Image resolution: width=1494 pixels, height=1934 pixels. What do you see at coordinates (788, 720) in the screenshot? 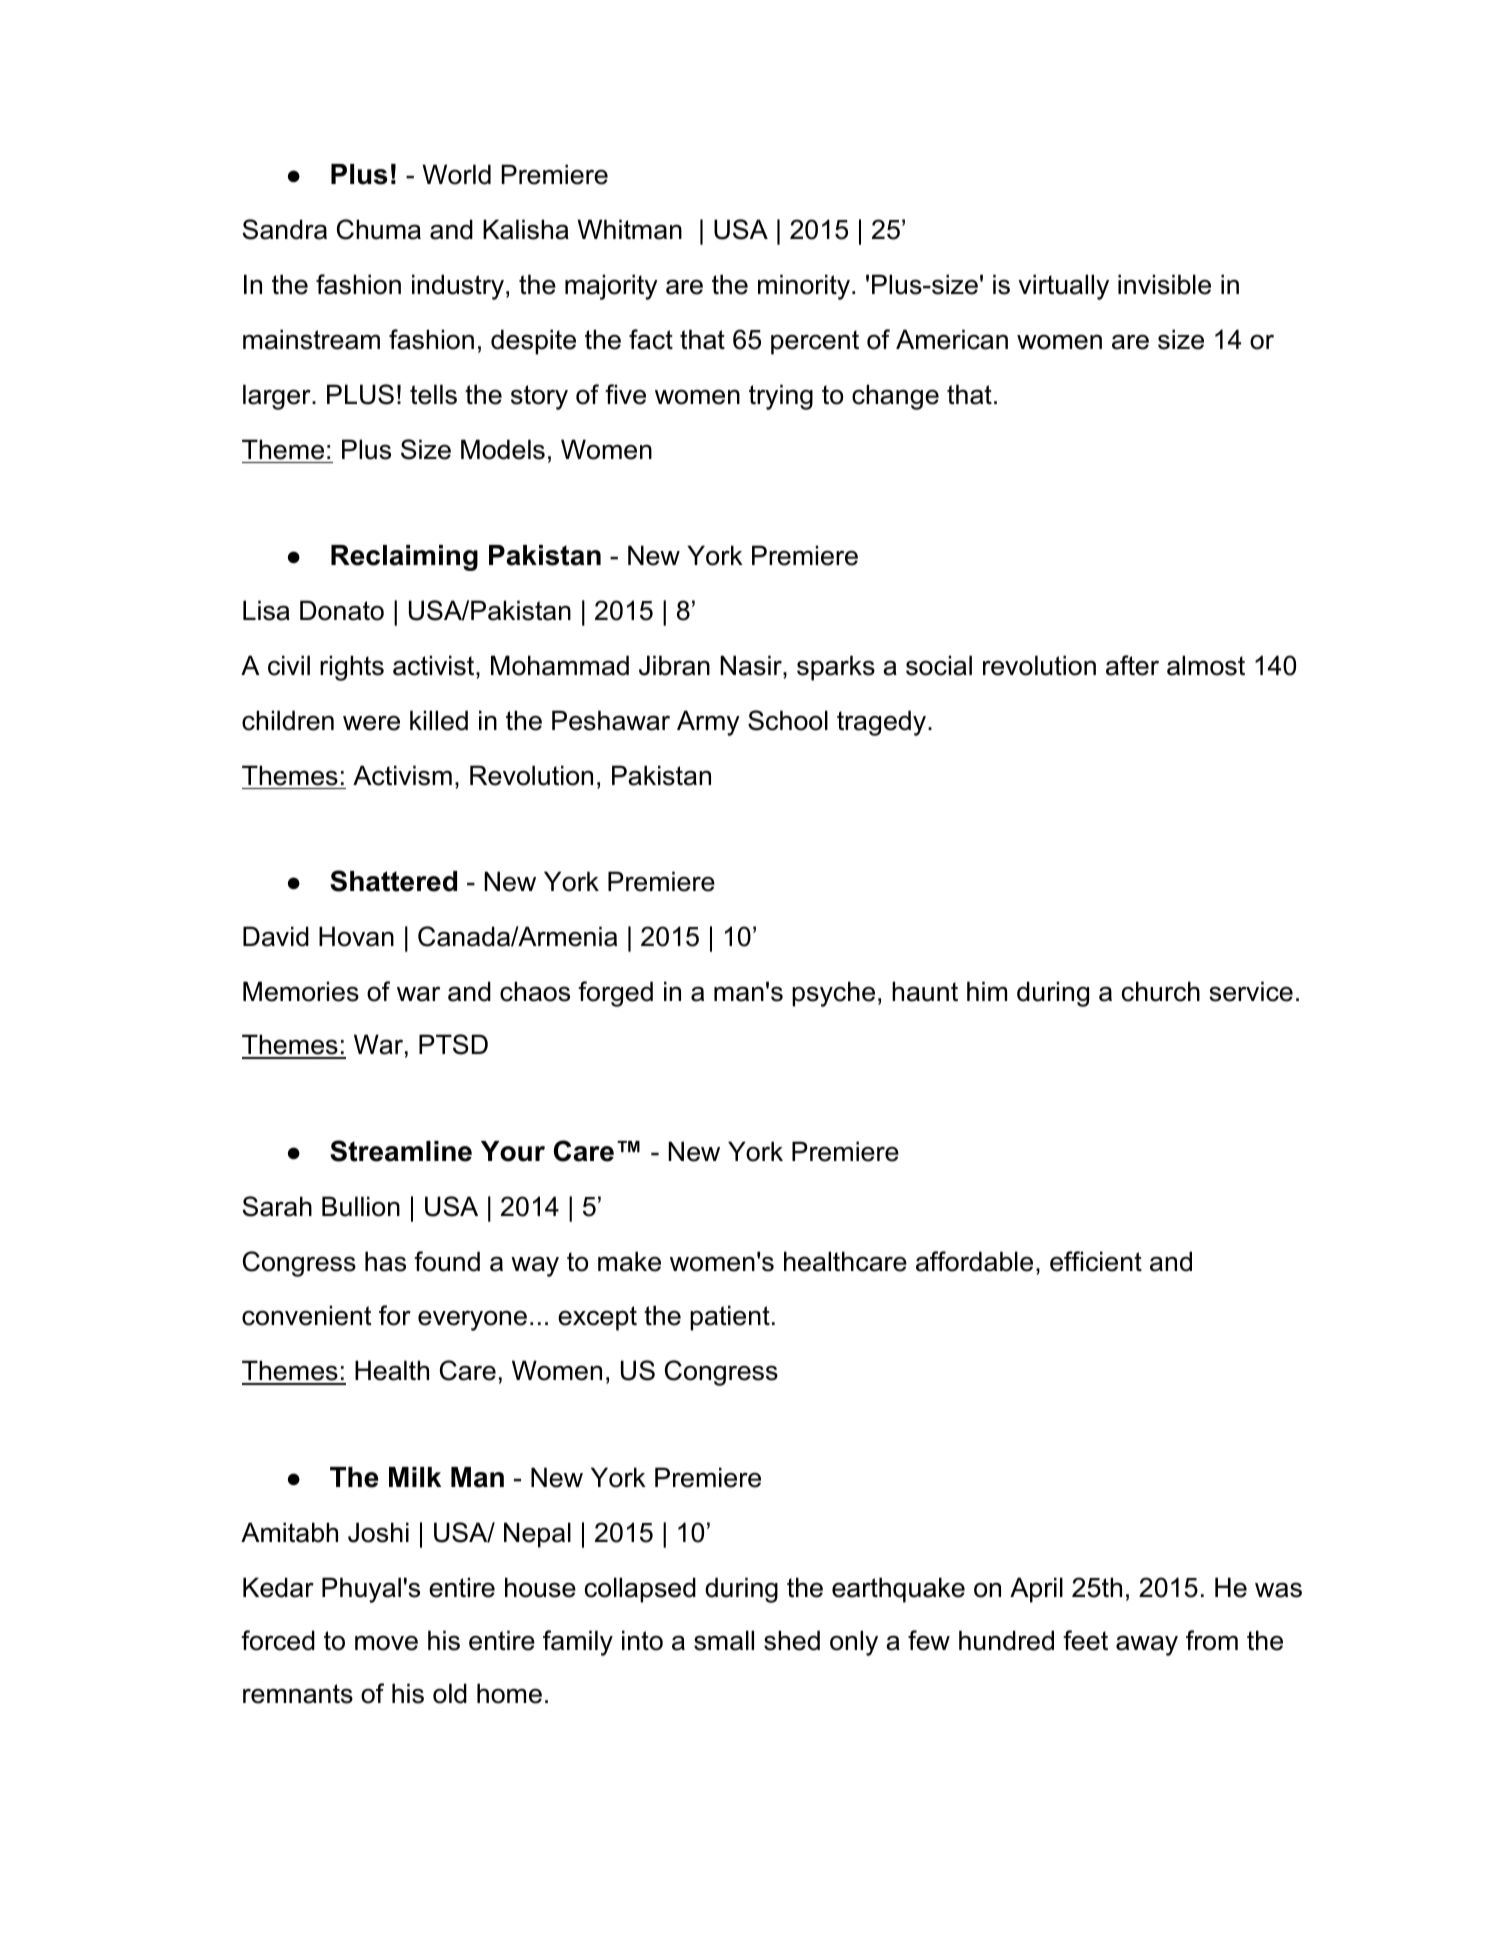
I see `School` at bounding box center [788, 720].
